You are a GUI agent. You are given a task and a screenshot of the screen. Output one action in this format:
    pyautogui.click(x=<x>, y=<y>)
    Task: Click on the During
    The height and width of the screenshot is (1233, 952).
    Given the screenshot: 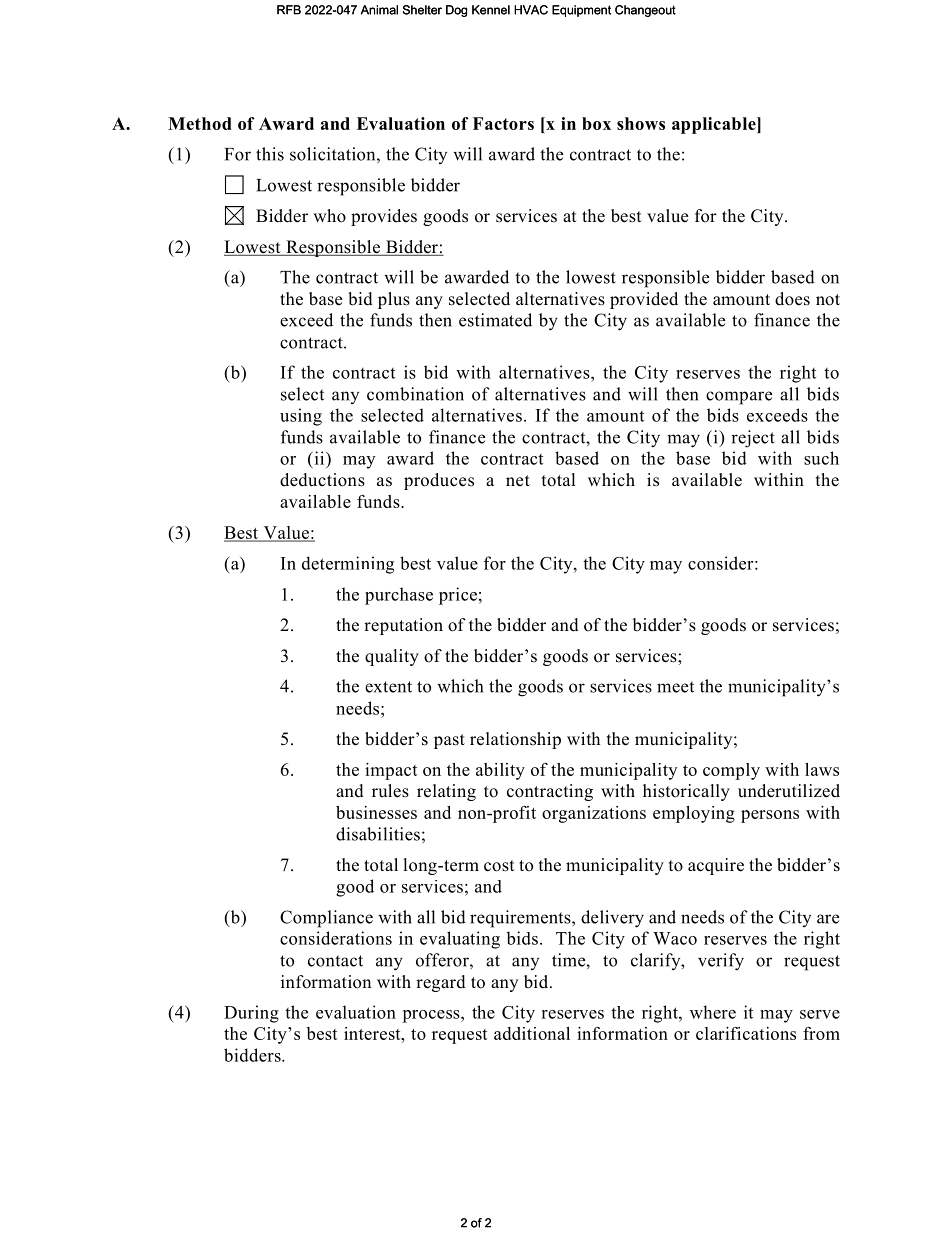 What is the action you would take?
    pyautogui.click(x=251, y=1014)
